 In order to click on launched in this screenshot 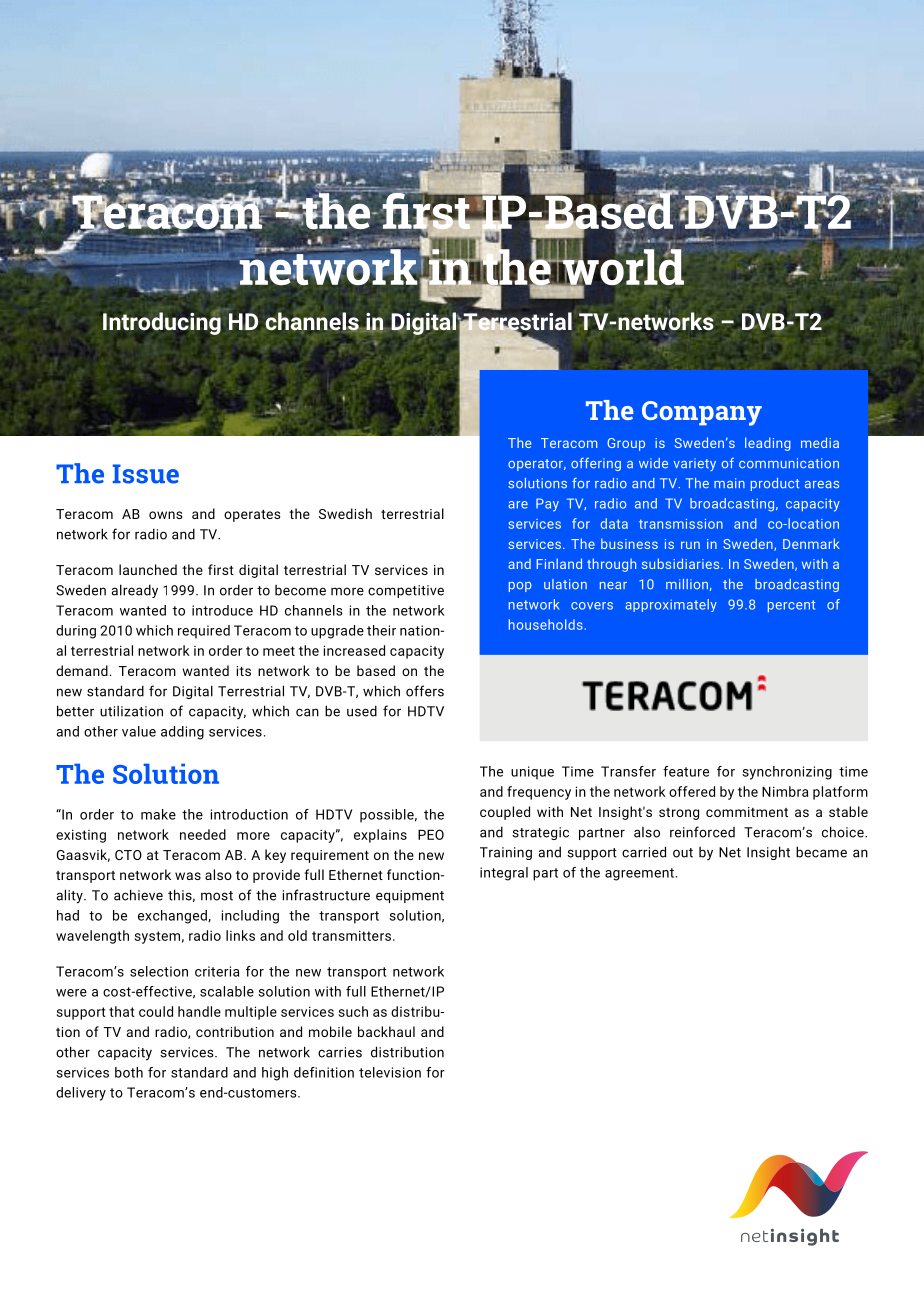, I will do `click(148, 569)`.
